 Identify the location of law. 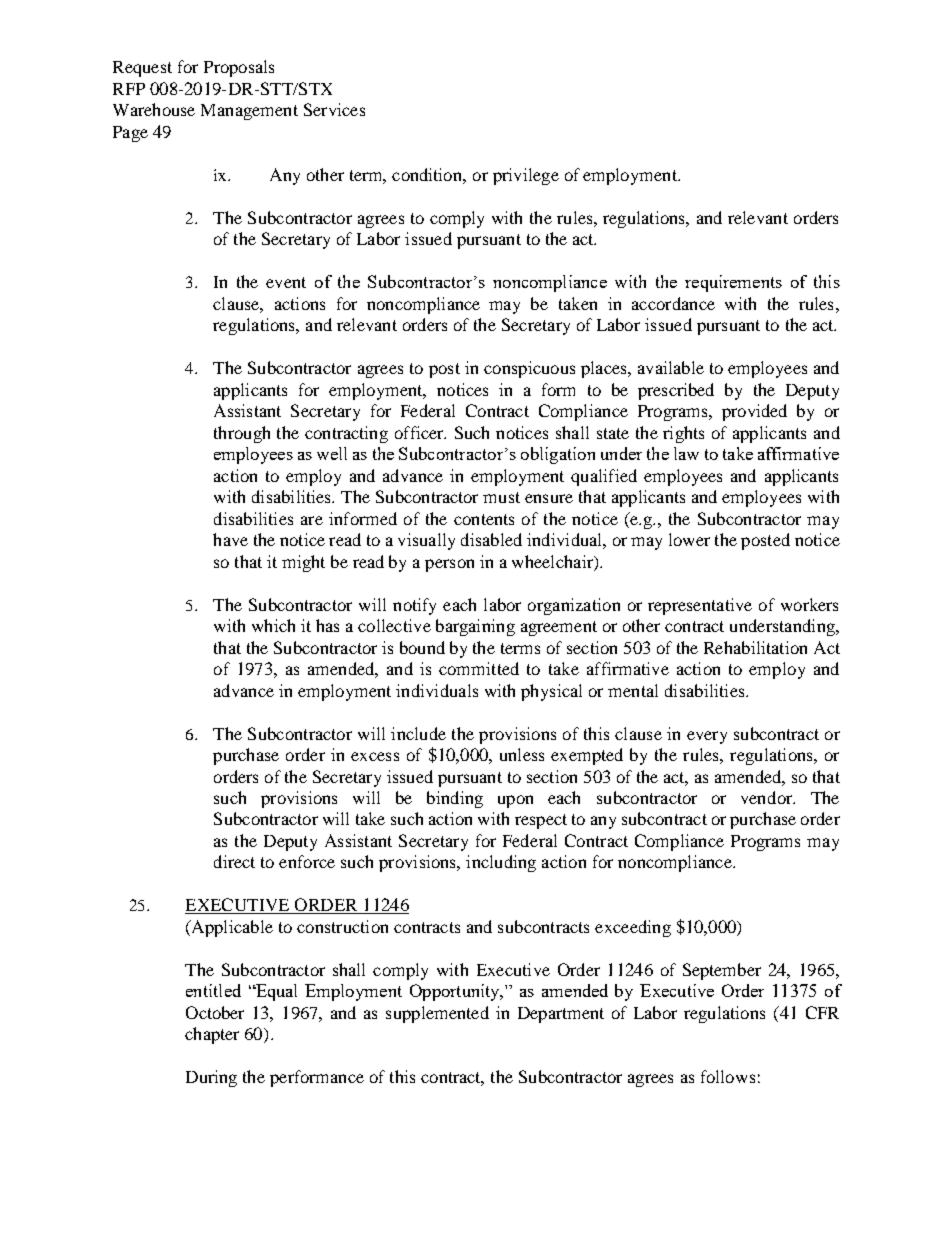
(686, 453).
